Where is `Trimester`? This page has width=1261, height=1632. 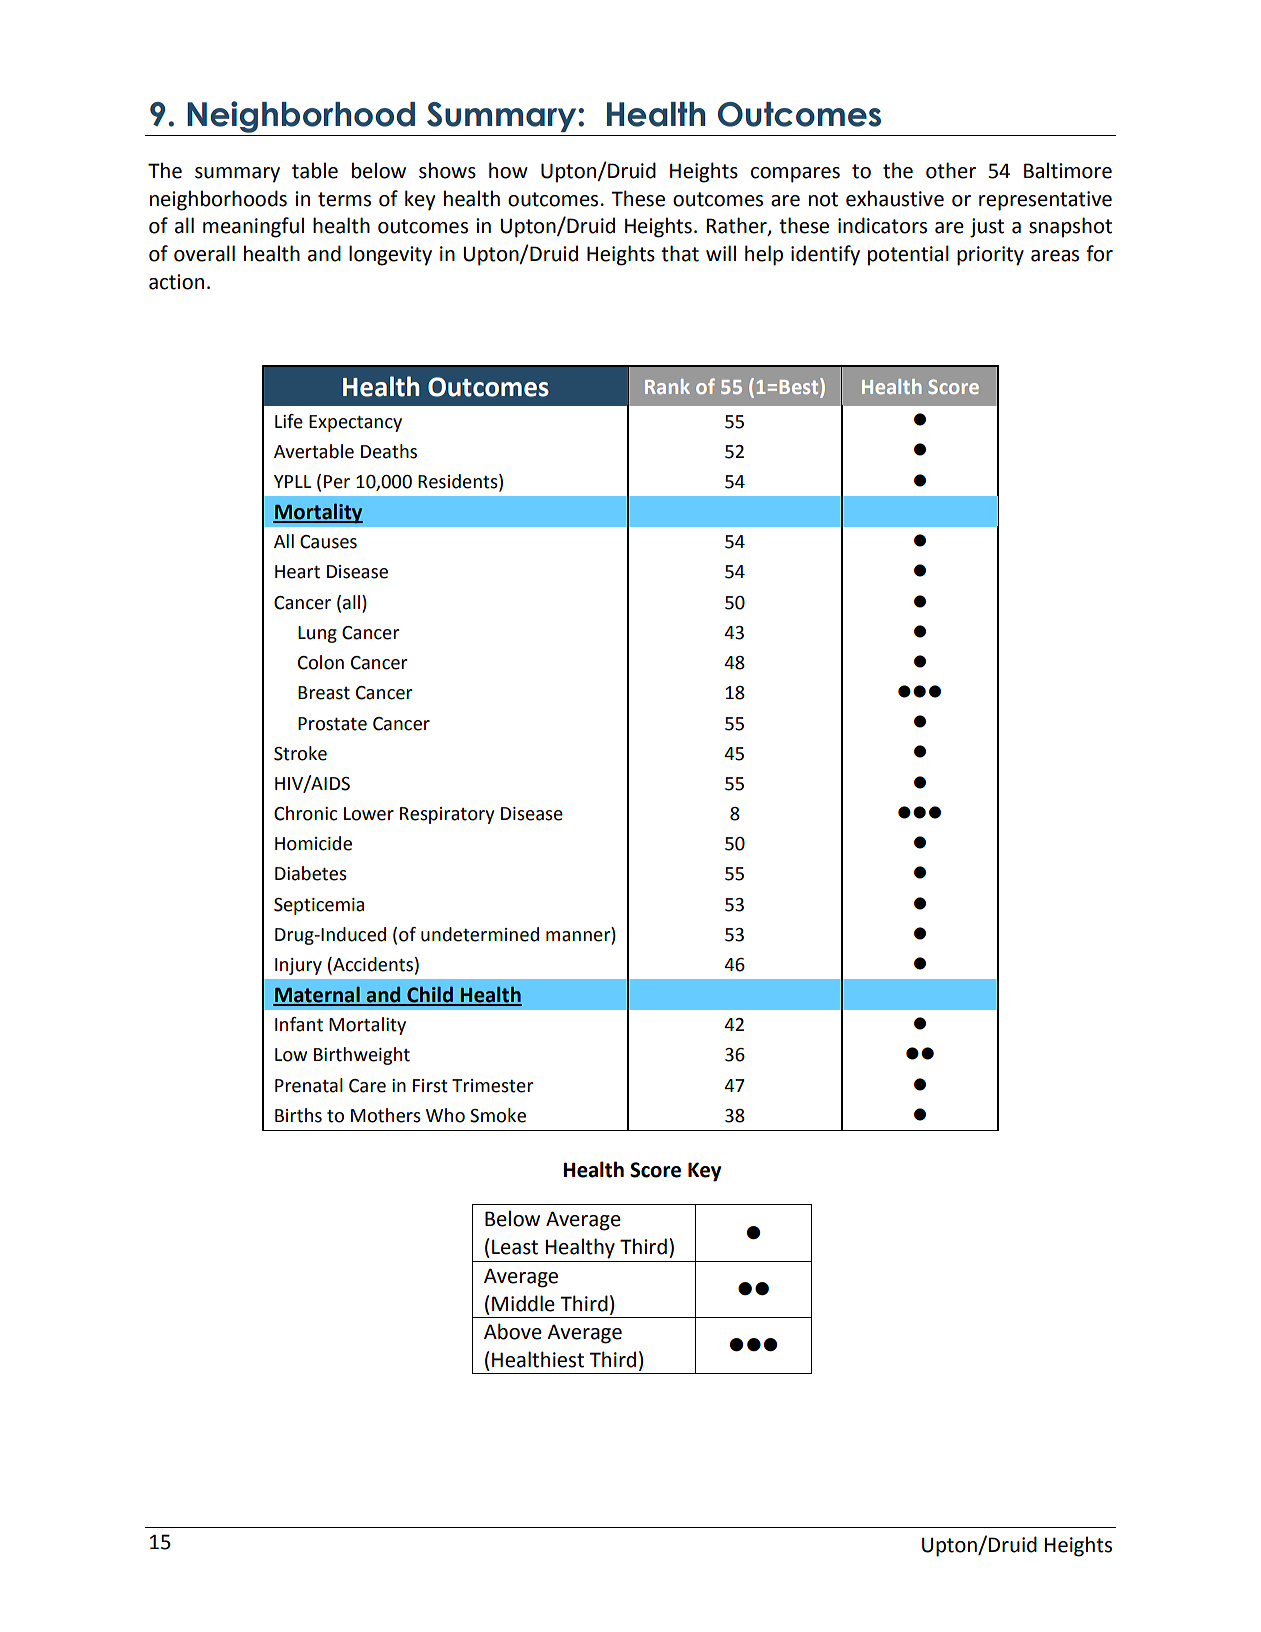
Trimester is located at coordinates (493, 1086).
